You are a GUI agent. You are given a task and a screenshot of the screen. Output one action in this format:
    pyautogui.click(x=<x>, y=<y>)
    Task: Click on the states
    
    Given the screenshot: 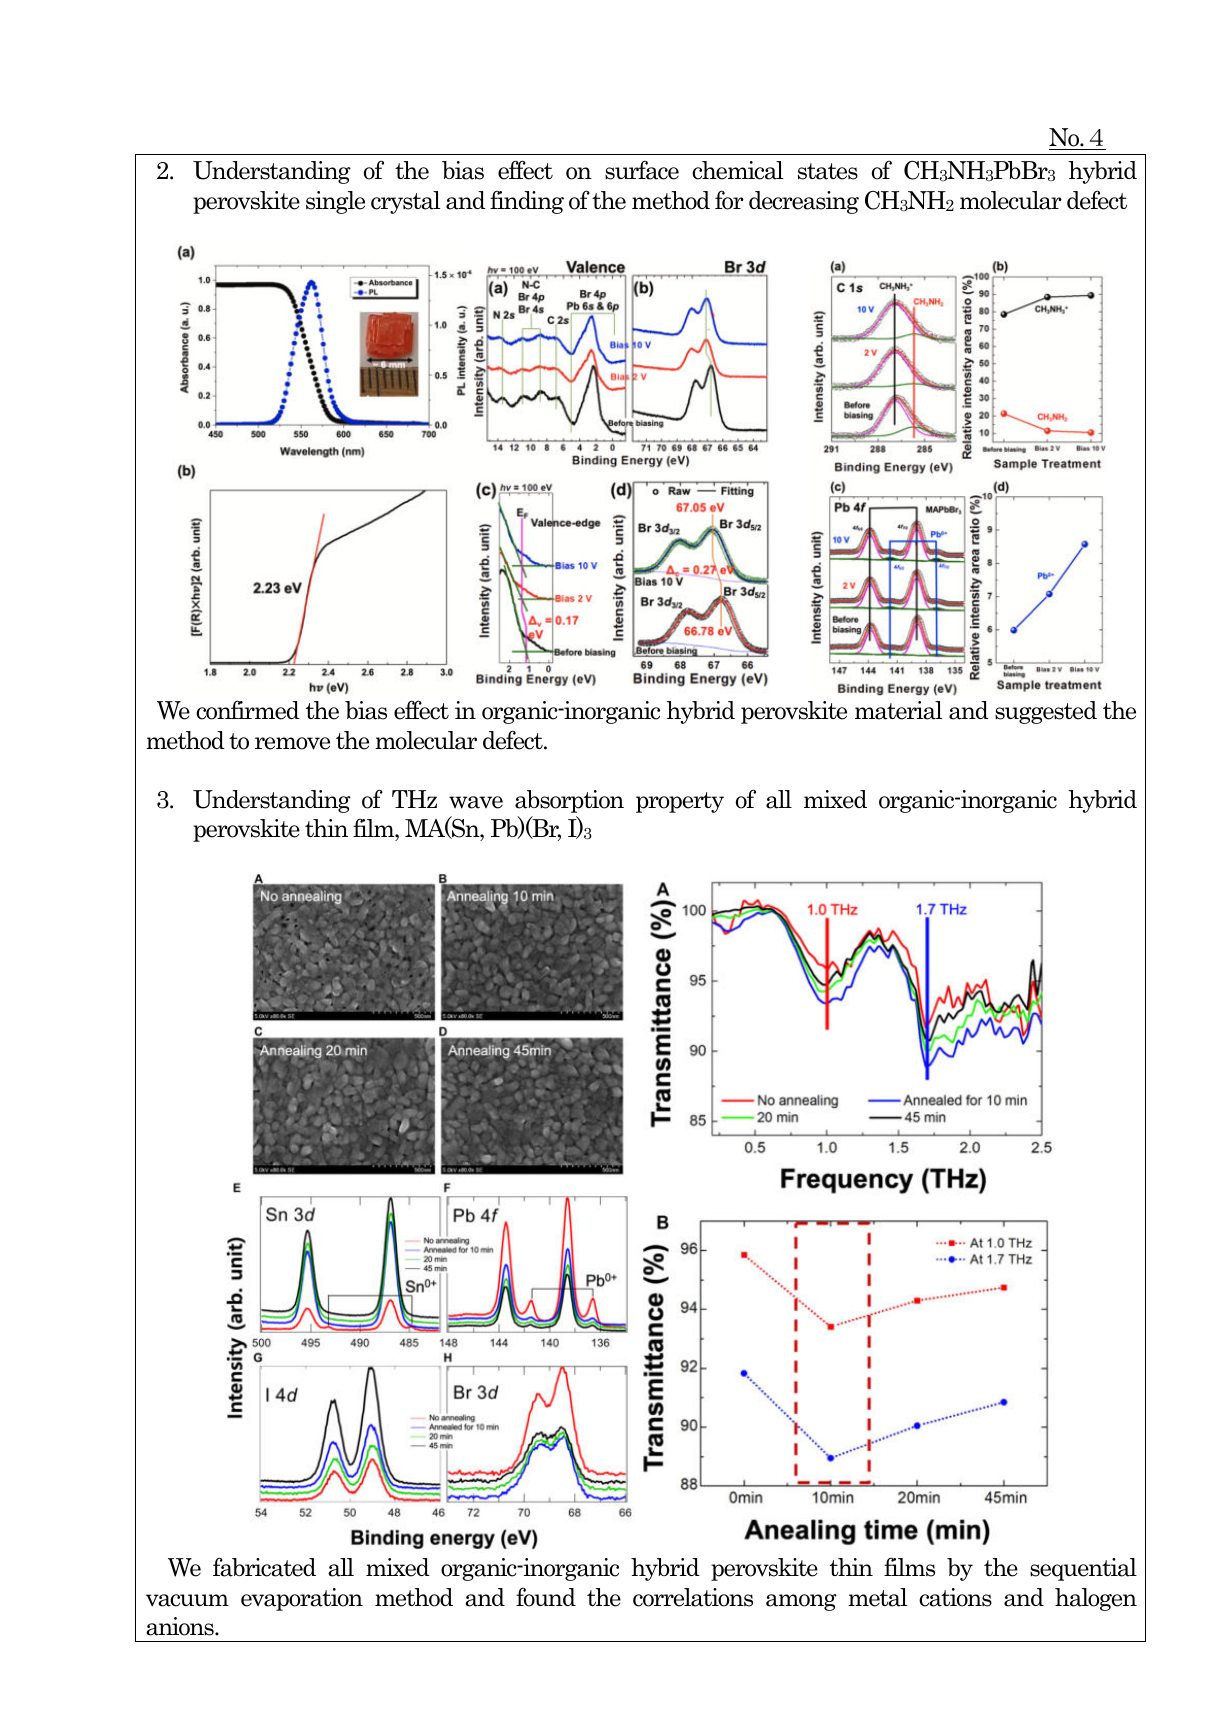 What is the action you would take?
    pyautogui.click(x=828, y=171)
